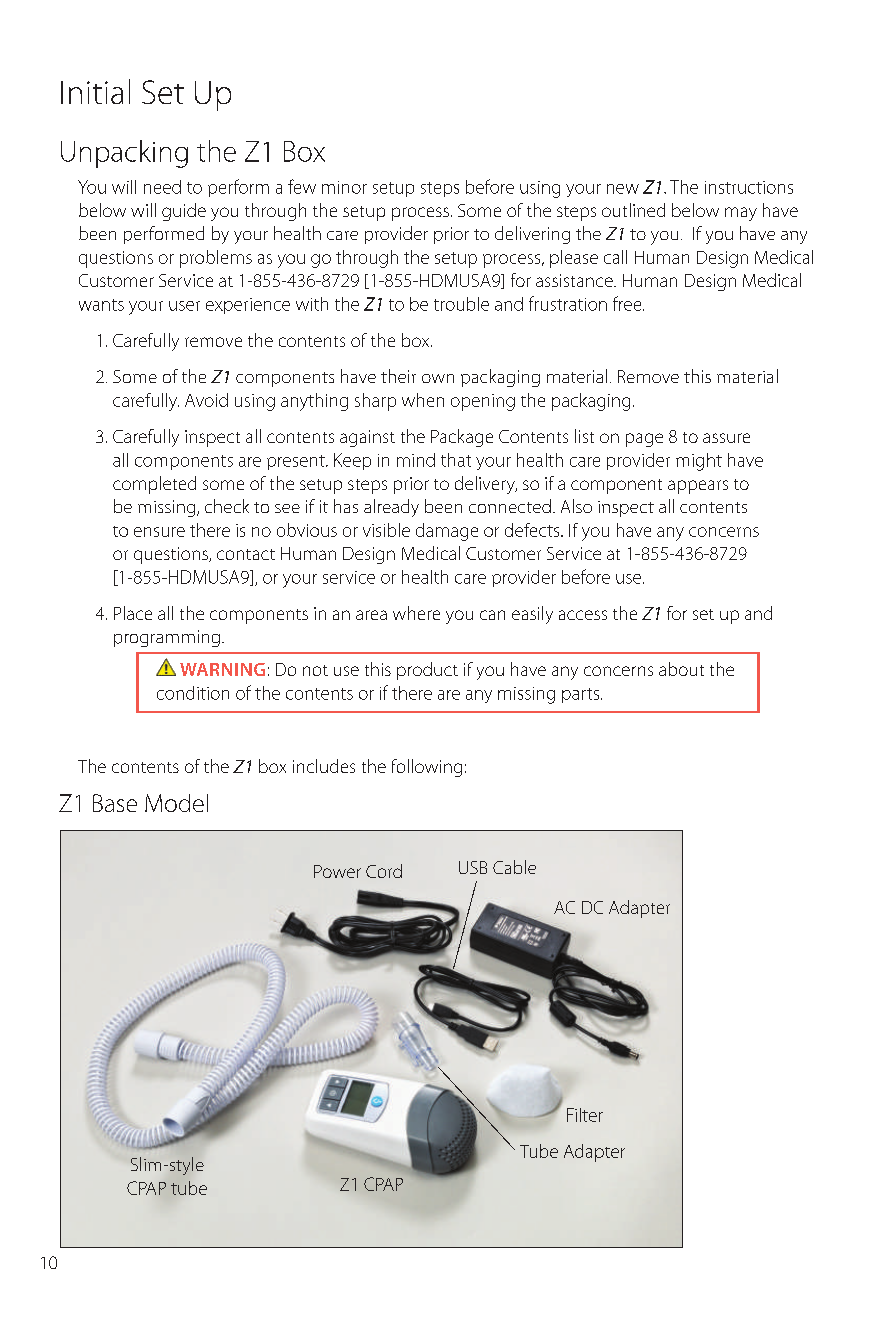 Image resolution: width=896 pixels, height=1326 pixels. I want to click on Filter, so click(585, 1115).
